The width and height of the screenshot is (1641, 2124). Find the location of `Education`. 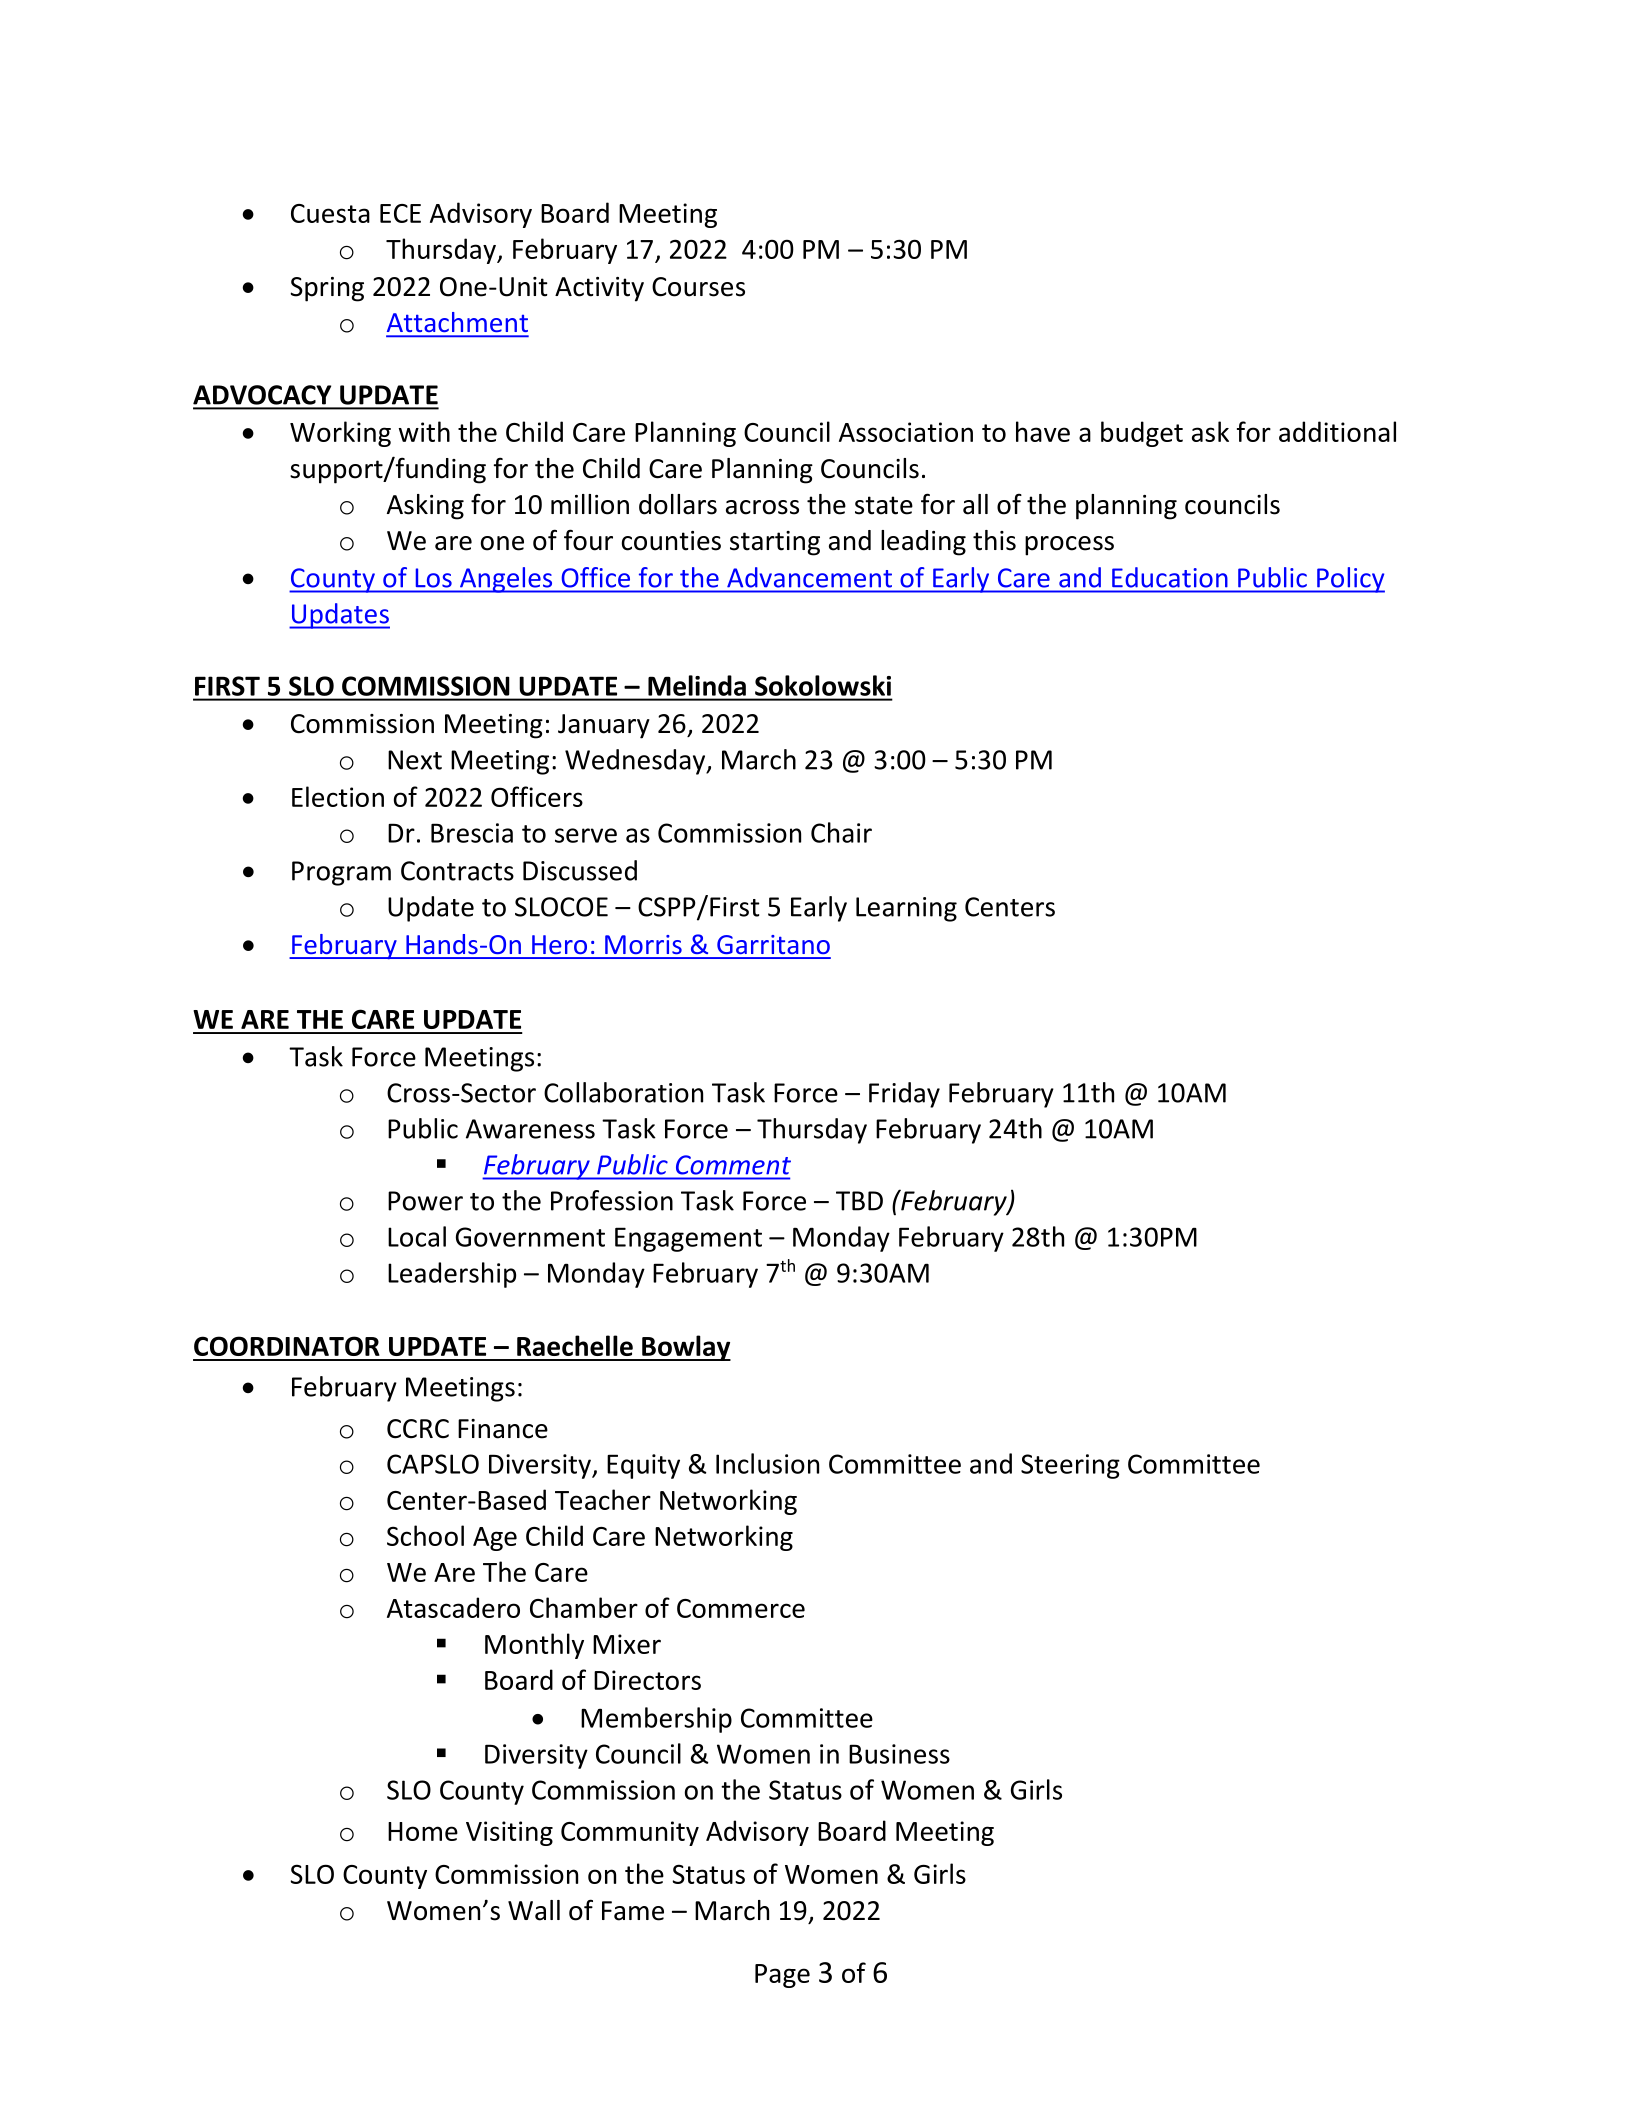

Education is located at coordinates (1169, 577).
